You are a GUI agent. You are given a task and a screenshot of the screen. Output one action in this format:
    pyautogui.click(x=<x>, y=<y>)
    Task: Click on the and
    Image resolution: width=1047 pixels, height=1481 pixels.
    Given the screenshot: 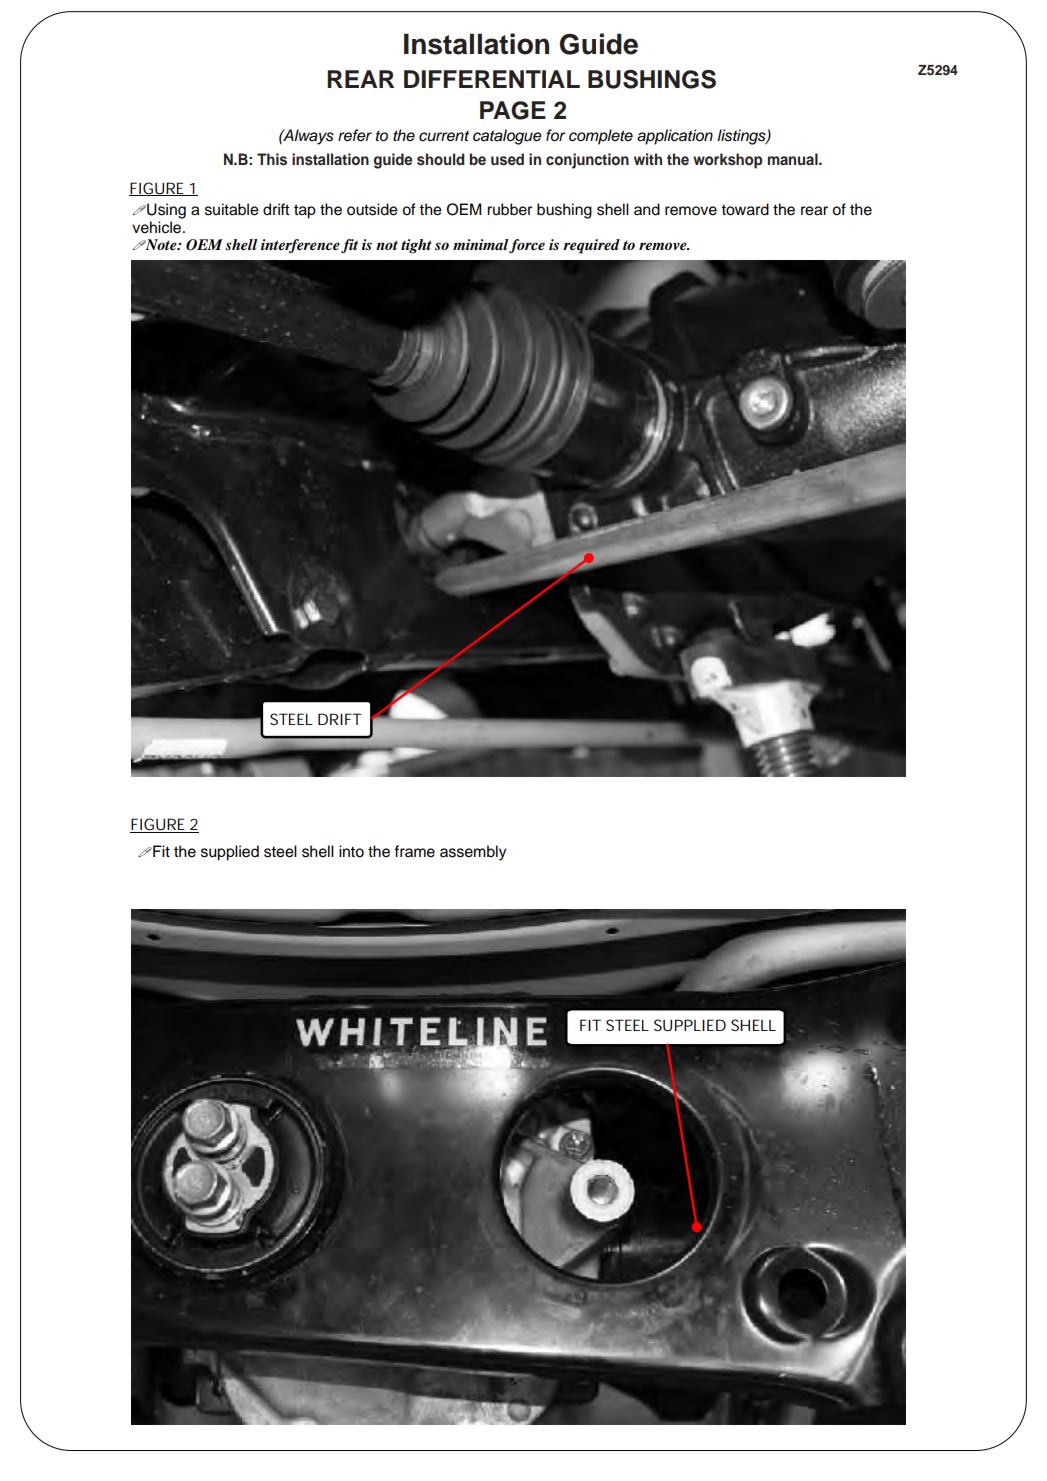 What is the action you would take?
    pyautogui.click(x=647, y=209)
